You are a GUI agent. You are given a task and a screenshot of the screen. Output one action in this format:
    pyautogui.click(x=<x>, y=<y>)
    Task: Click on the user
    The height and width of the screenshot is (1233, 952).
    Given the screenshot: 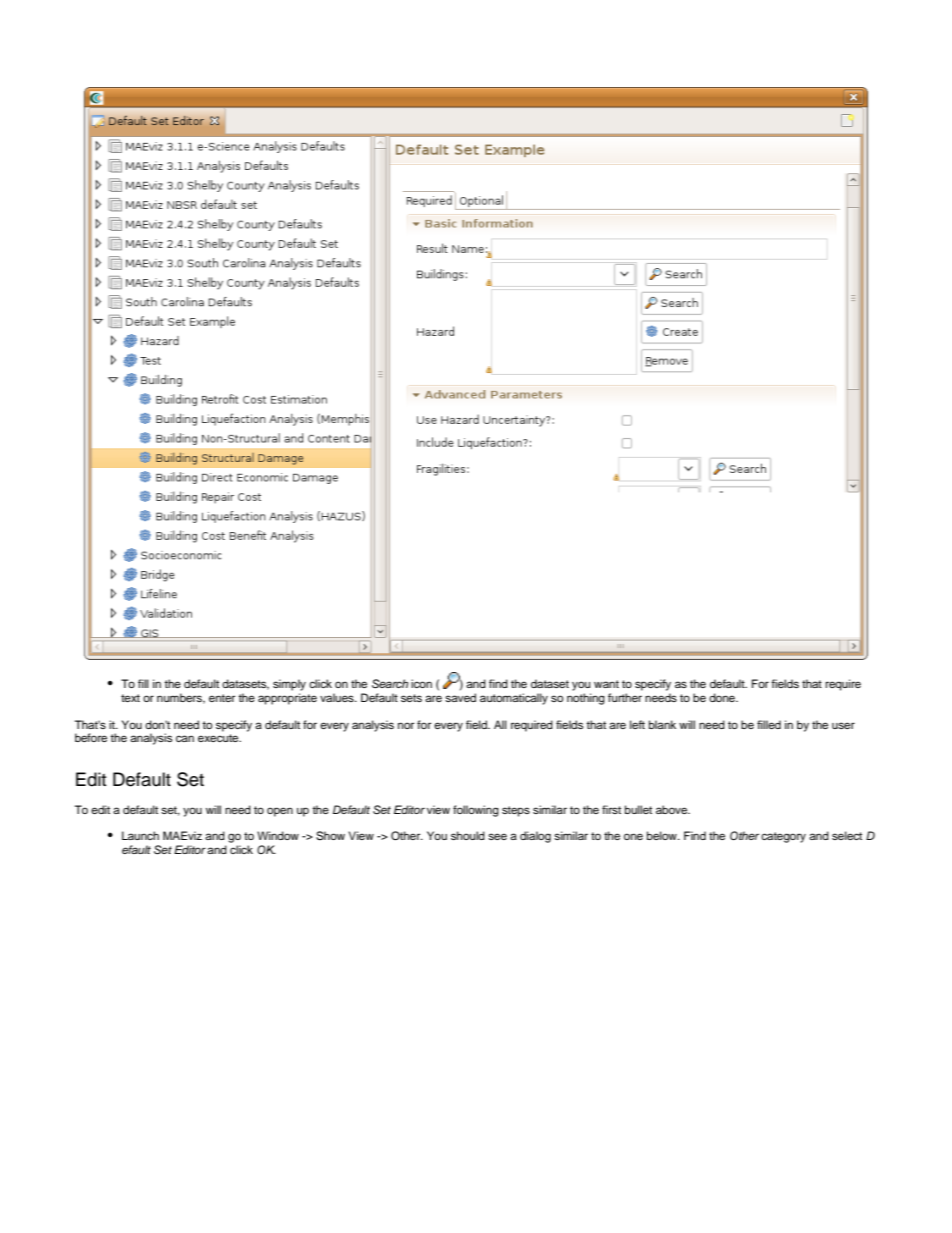 What is the action you would take?
    pyautogui.click(x=843, y=725)
